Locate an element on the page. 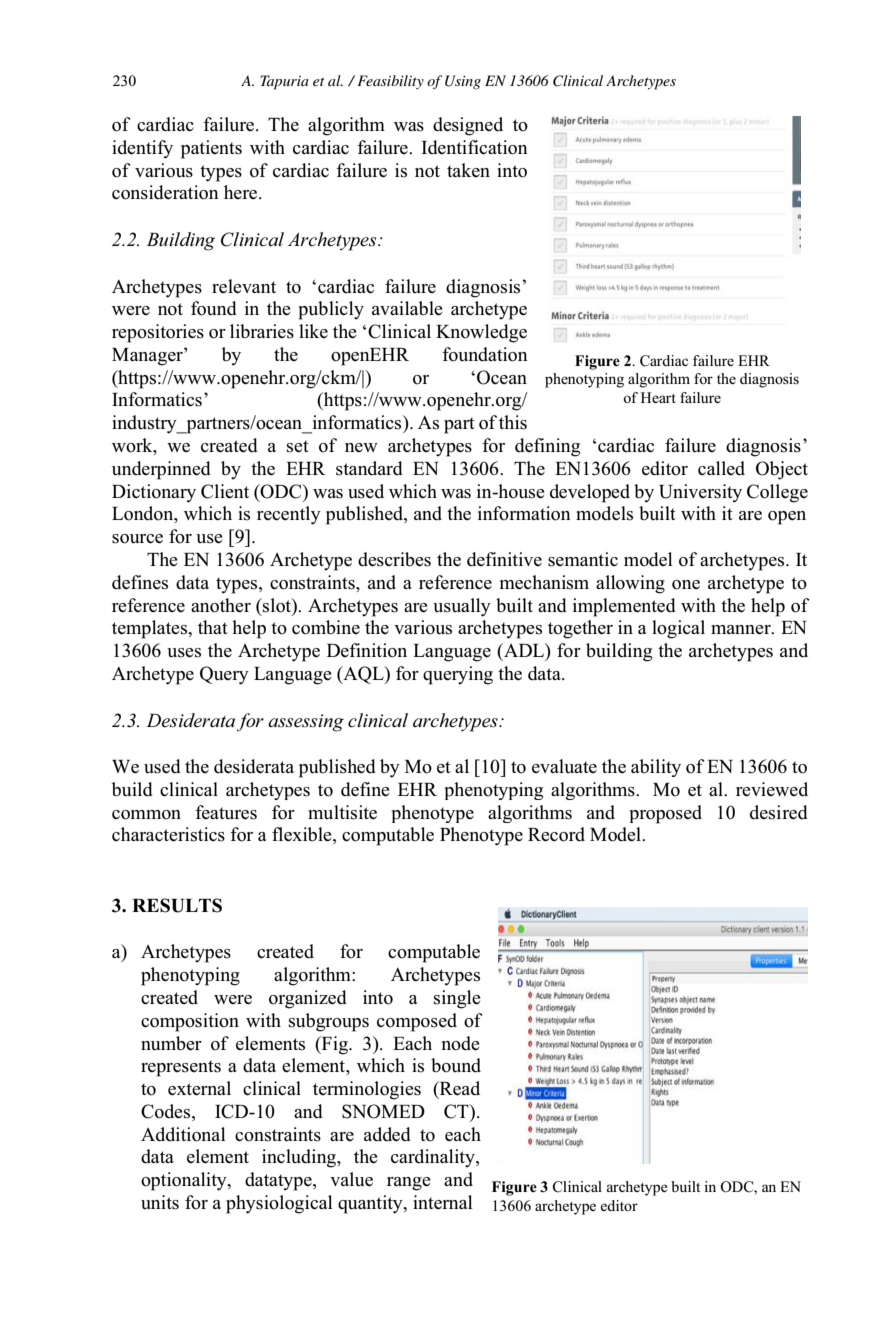  manner is located at coordinates (742, 630).
